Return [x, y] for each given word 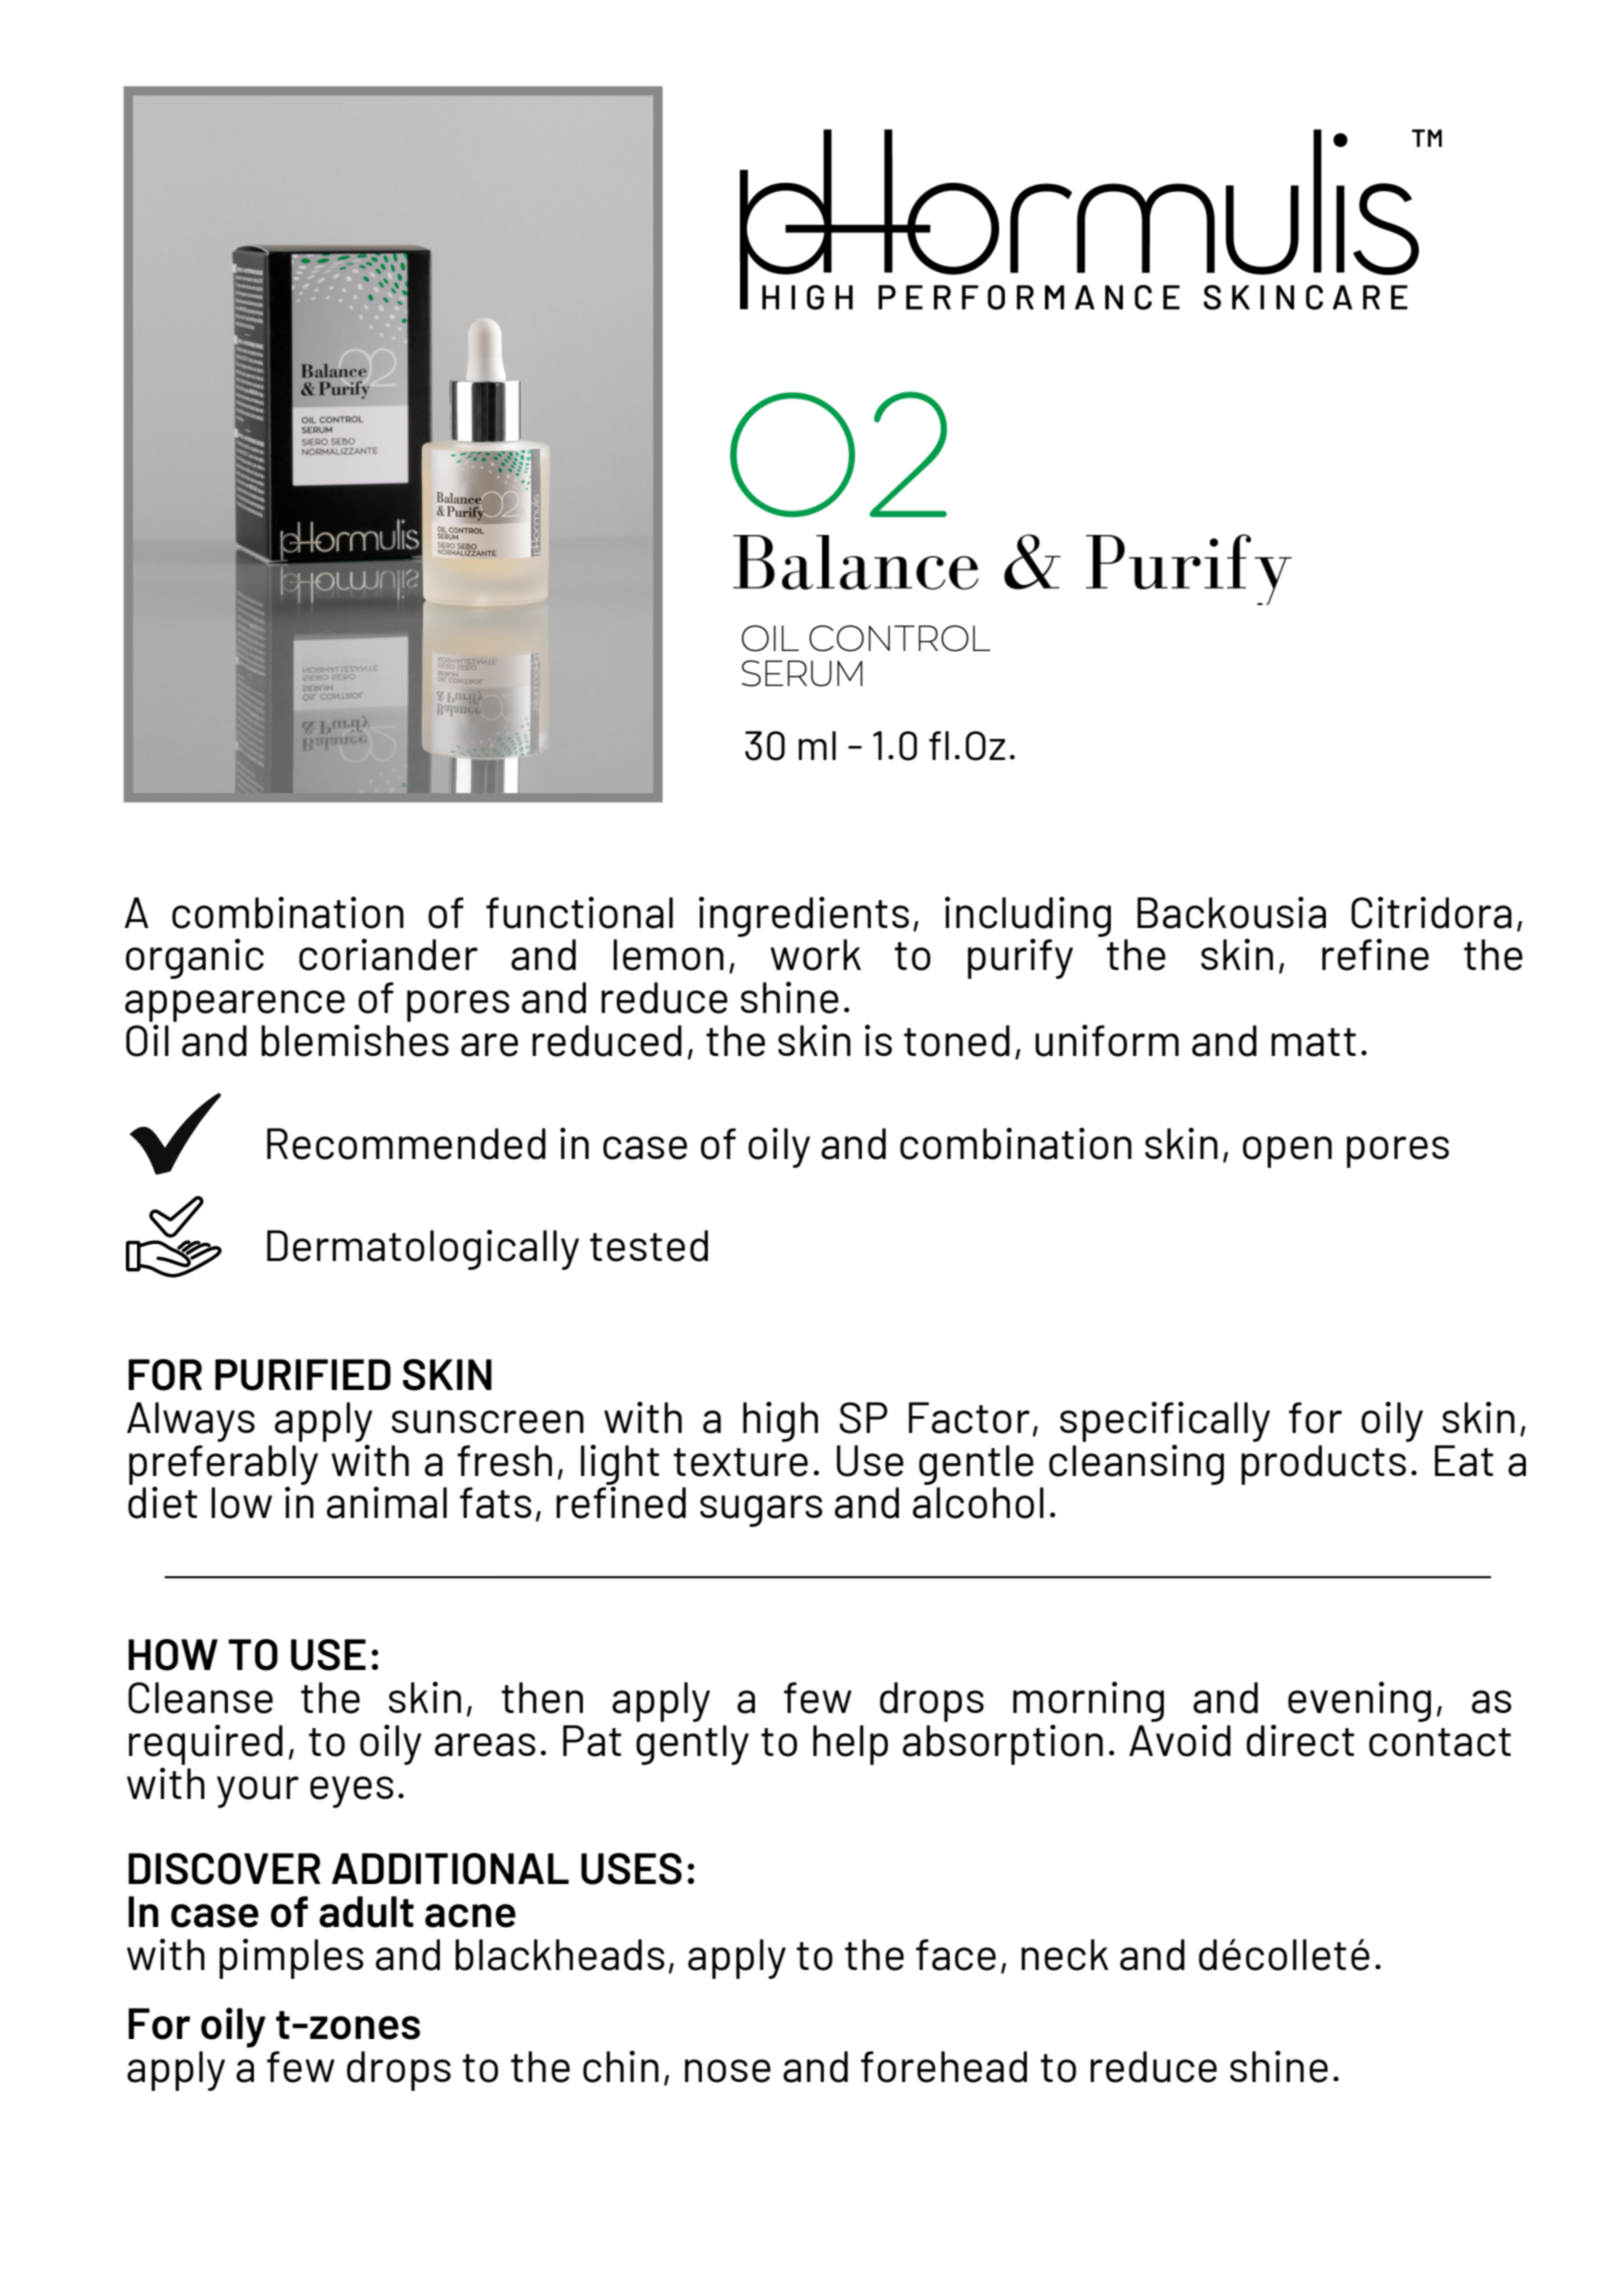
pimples [291, 1958]
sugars [761, 1511]
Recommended [406, 1144]
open [1287, 1152]
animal [387, 1502]
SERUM [802, 673]
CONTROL [900, 638]
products [1323, 1465]
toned [957, 1041]
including [1028, 917]
